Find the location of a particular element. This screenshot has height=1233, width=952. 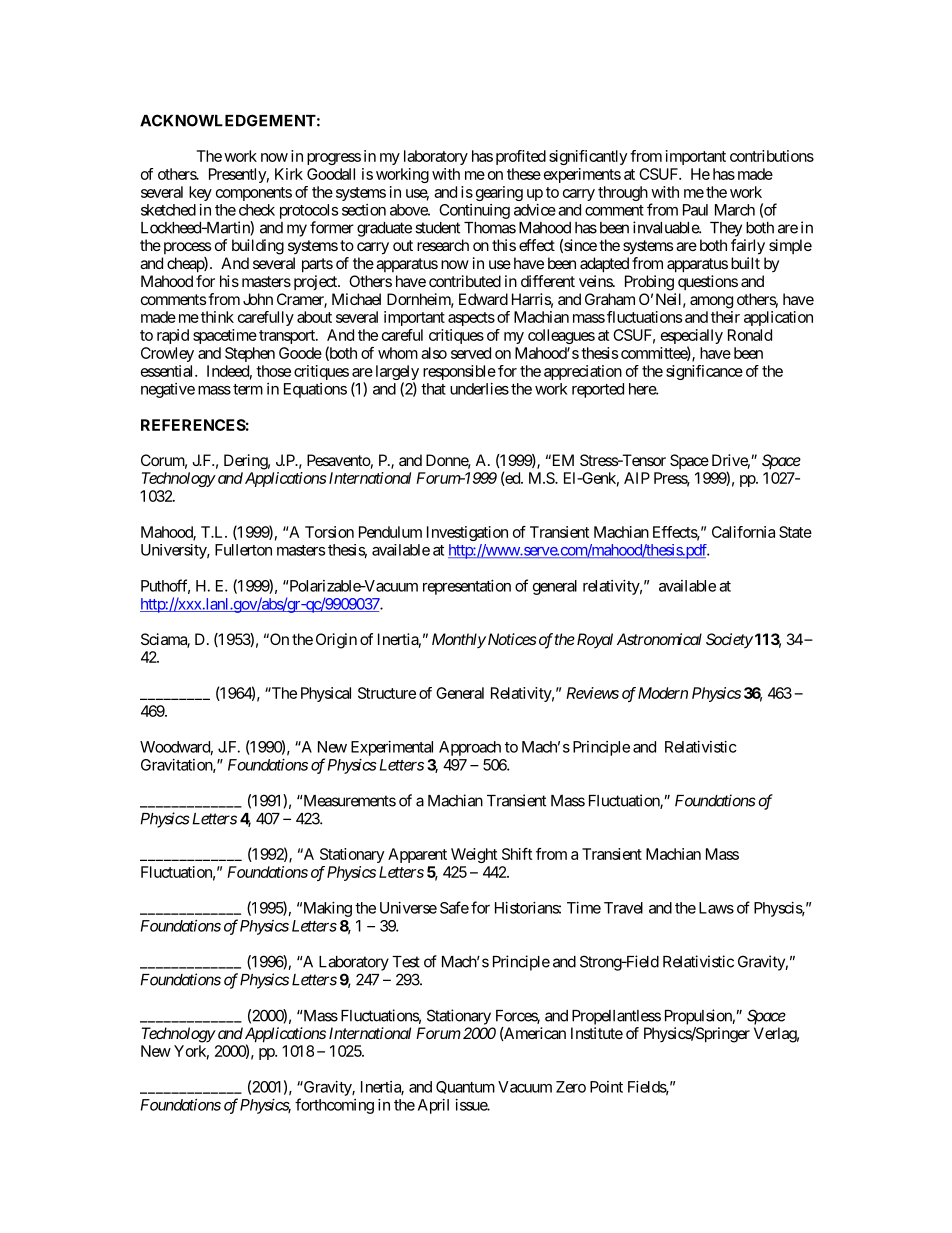

Point is located at coordinates (606, 1087).
